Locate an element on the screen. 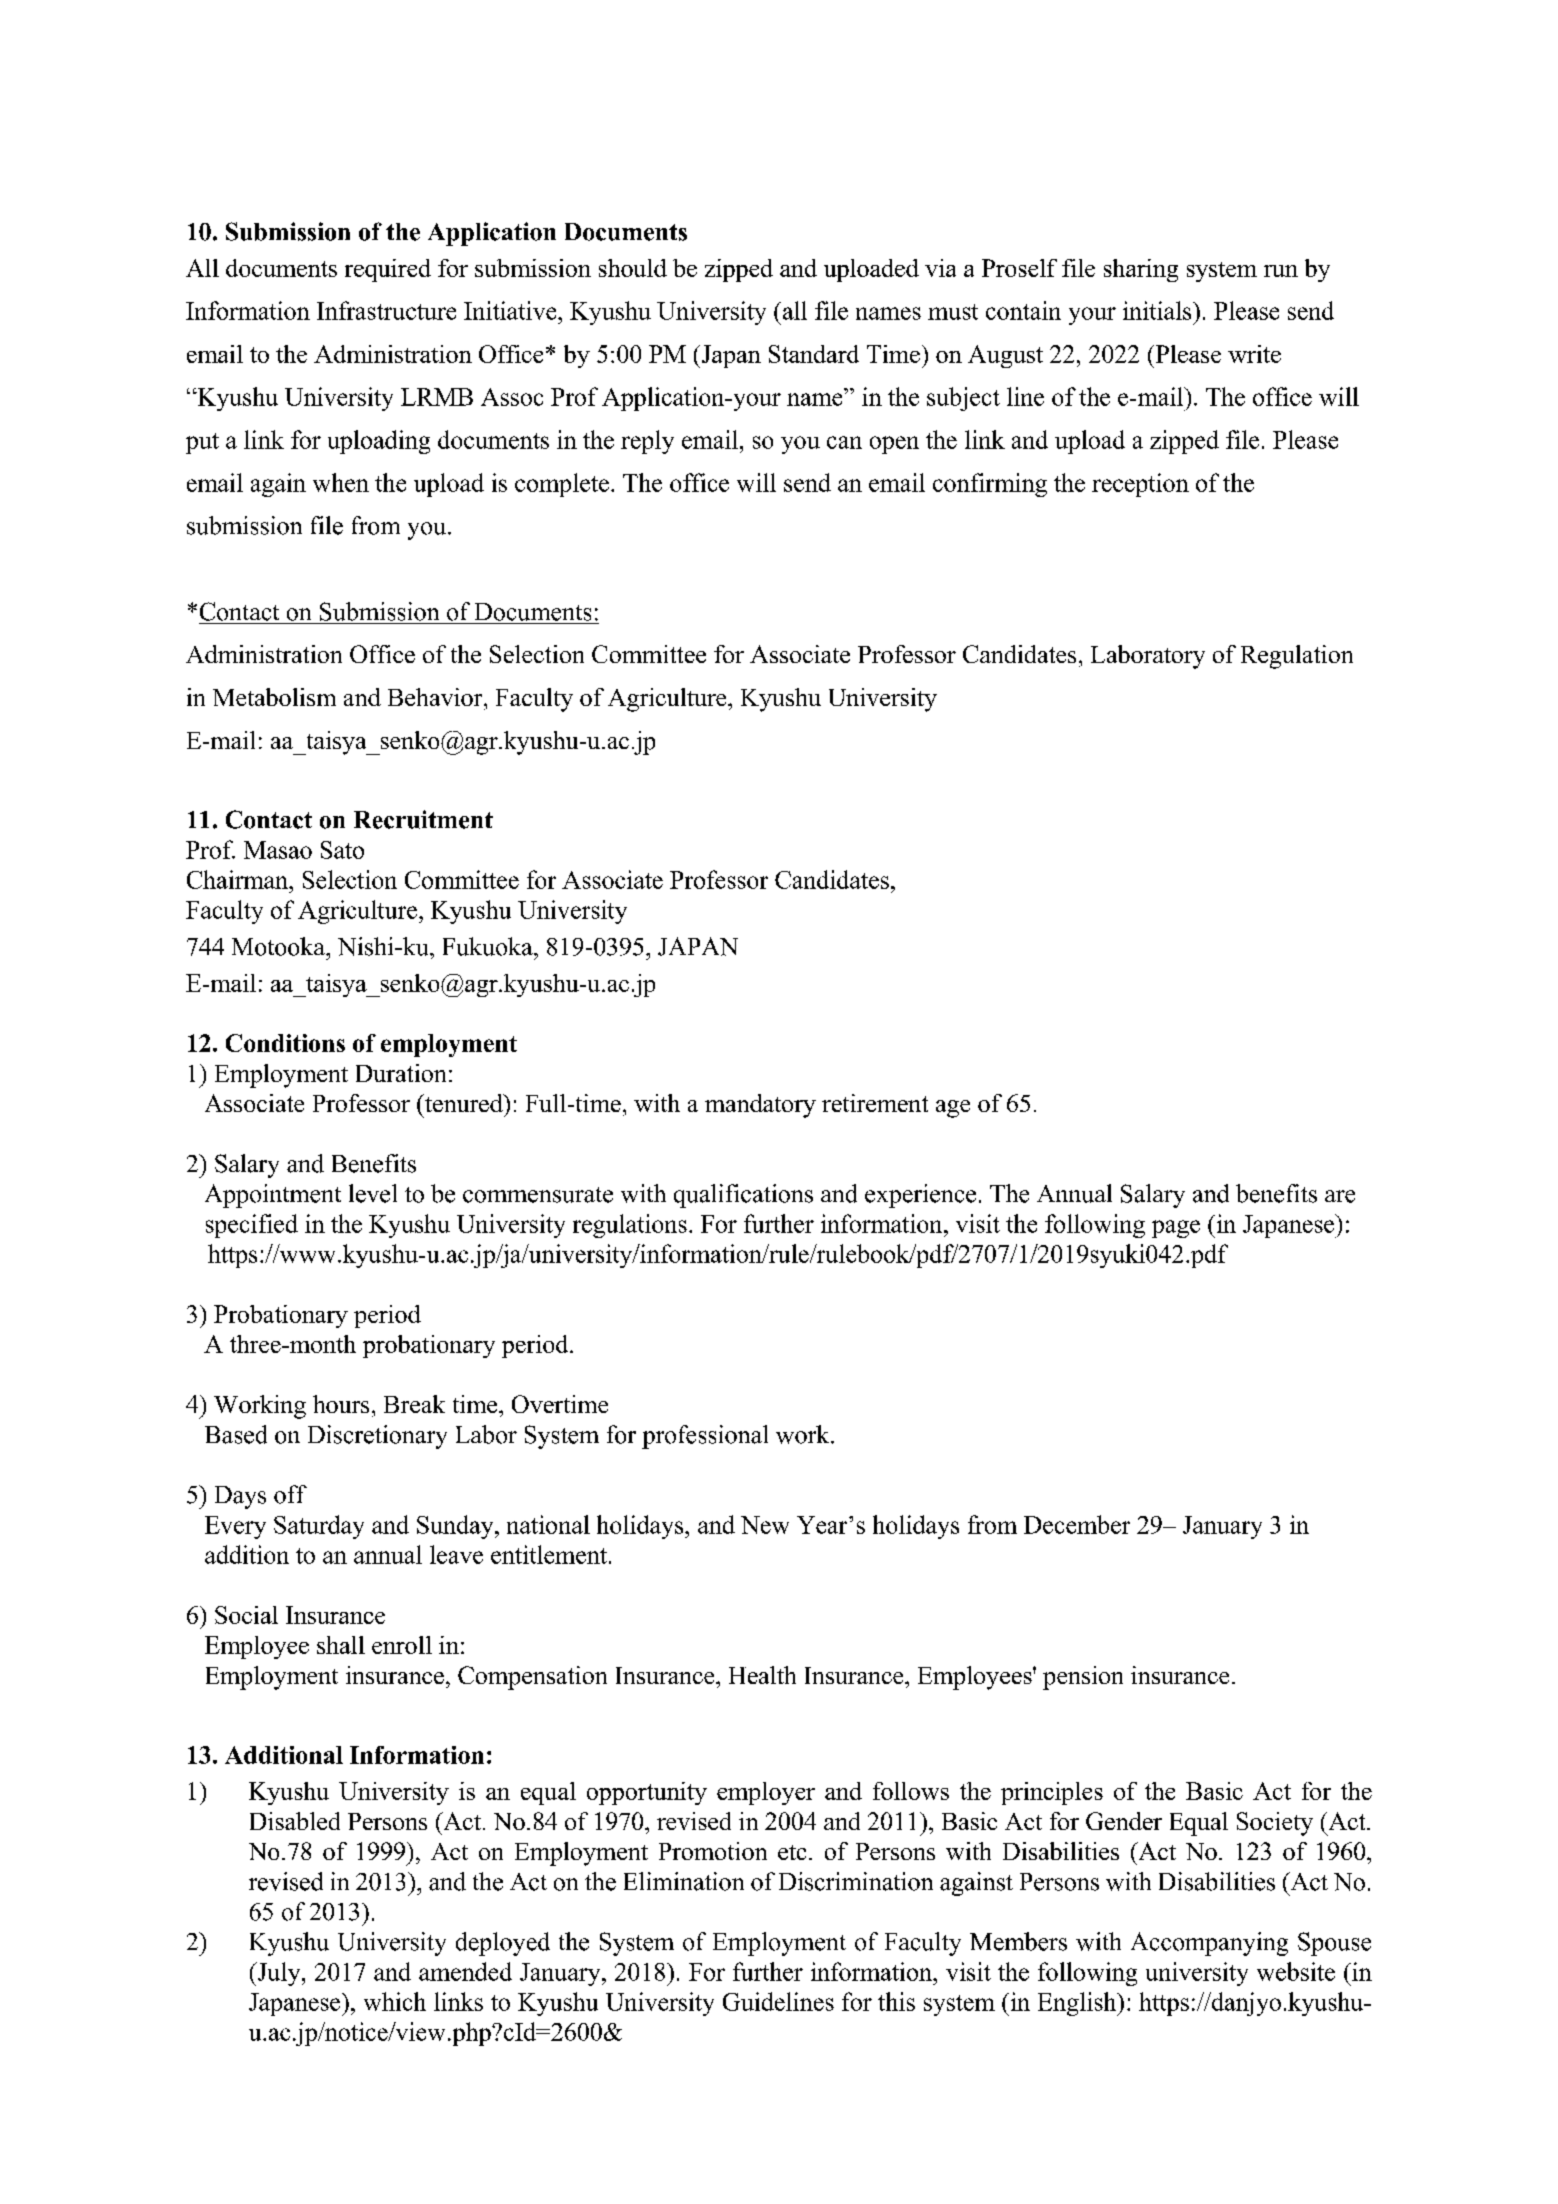  July is located at coordinates (279, 1974).
